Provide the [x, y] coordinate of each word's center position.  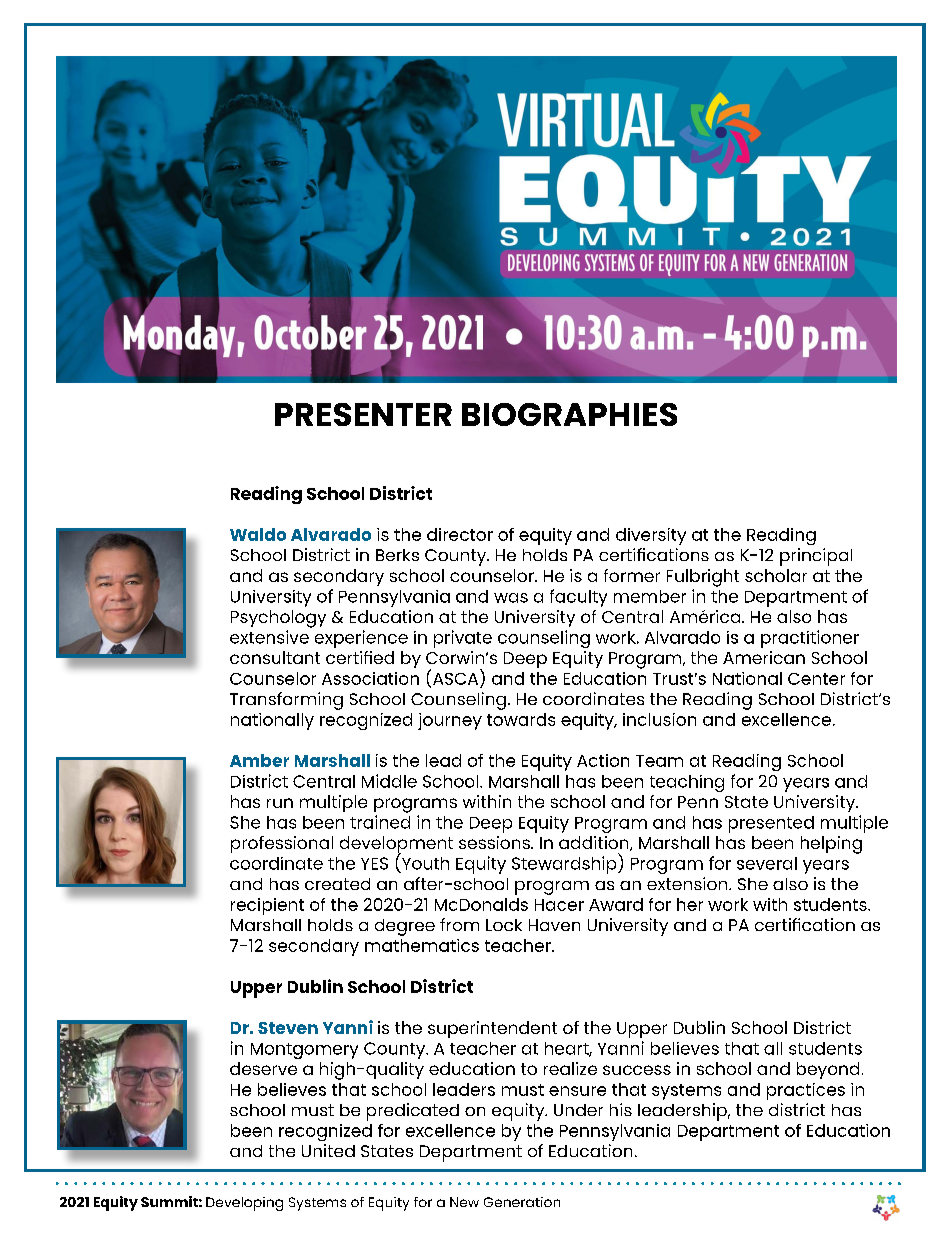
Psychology [278, 619]
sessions [495, 842]
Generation [522, 1202]
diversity [651, 536]
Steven [288, 1028]
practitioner [810, 639]
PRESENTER [363, 414]
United [328, 1150]
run [280, 803]
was [511, 598]
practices [806, 1091]
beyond [828, 1070]
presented [771, 824]
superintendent [492, 1029]
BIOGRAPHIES [569, 414]
